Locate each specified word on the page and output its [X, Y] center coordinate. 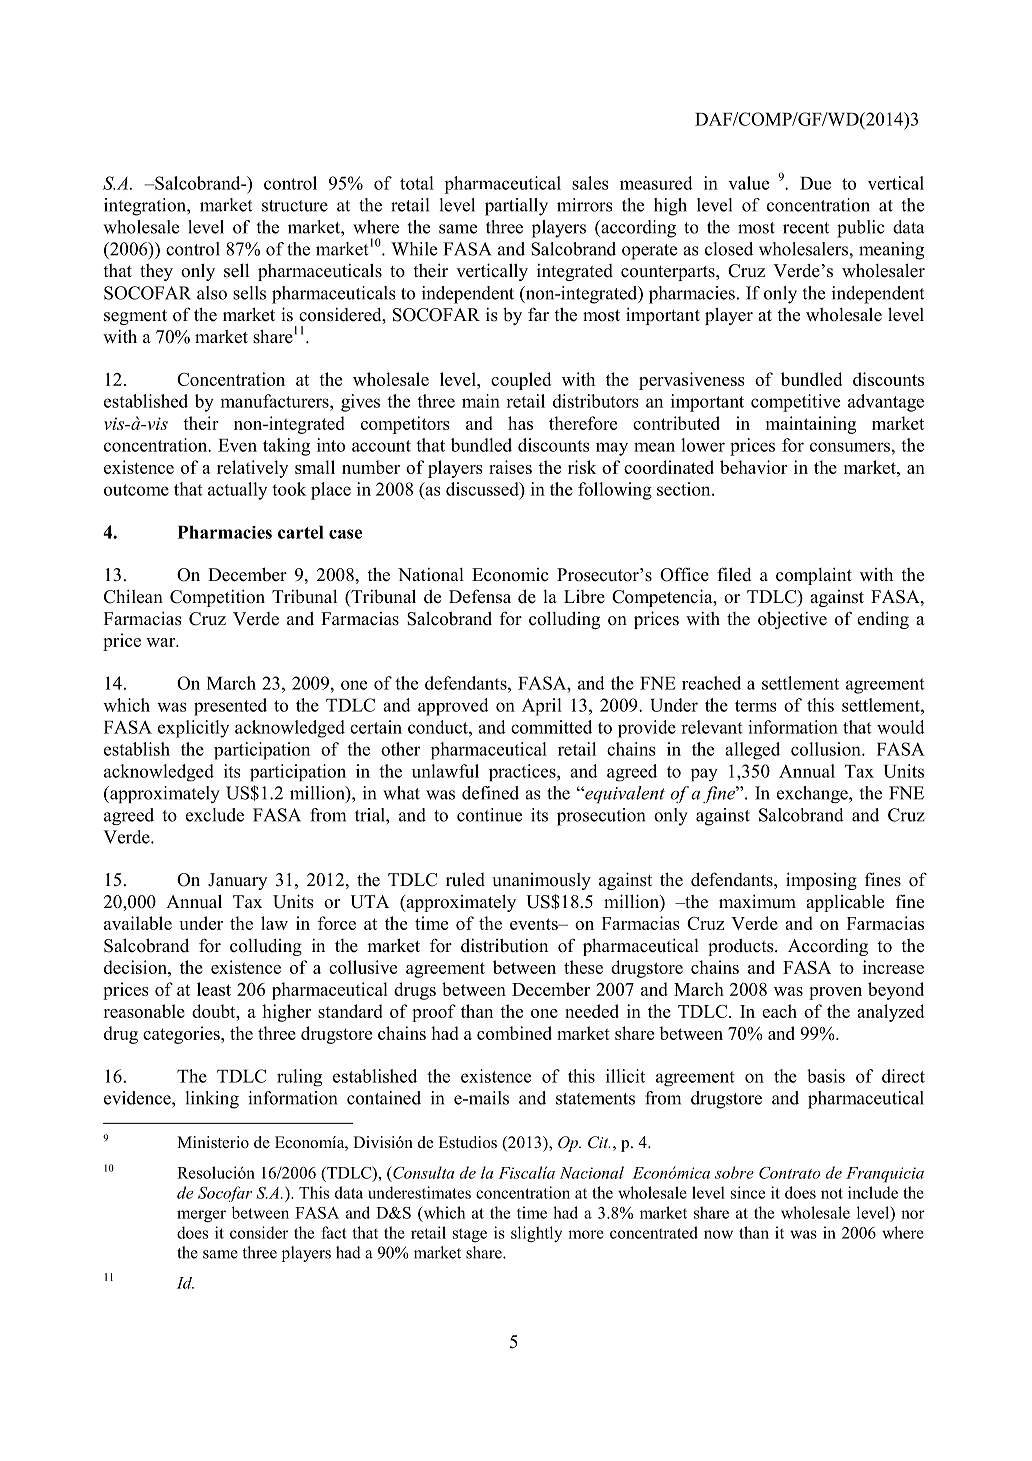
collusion [827, 749]
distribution [504, 945]
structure [295, 206]
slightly [536, 1234]
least [214, 989]
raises [510, 467]
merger [201, 1216]
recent [806, 228]
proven [835, 993]
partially [516, 207]
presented [230, 707]
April [542, 707]
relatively [252, 469]
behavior [753, 467]
